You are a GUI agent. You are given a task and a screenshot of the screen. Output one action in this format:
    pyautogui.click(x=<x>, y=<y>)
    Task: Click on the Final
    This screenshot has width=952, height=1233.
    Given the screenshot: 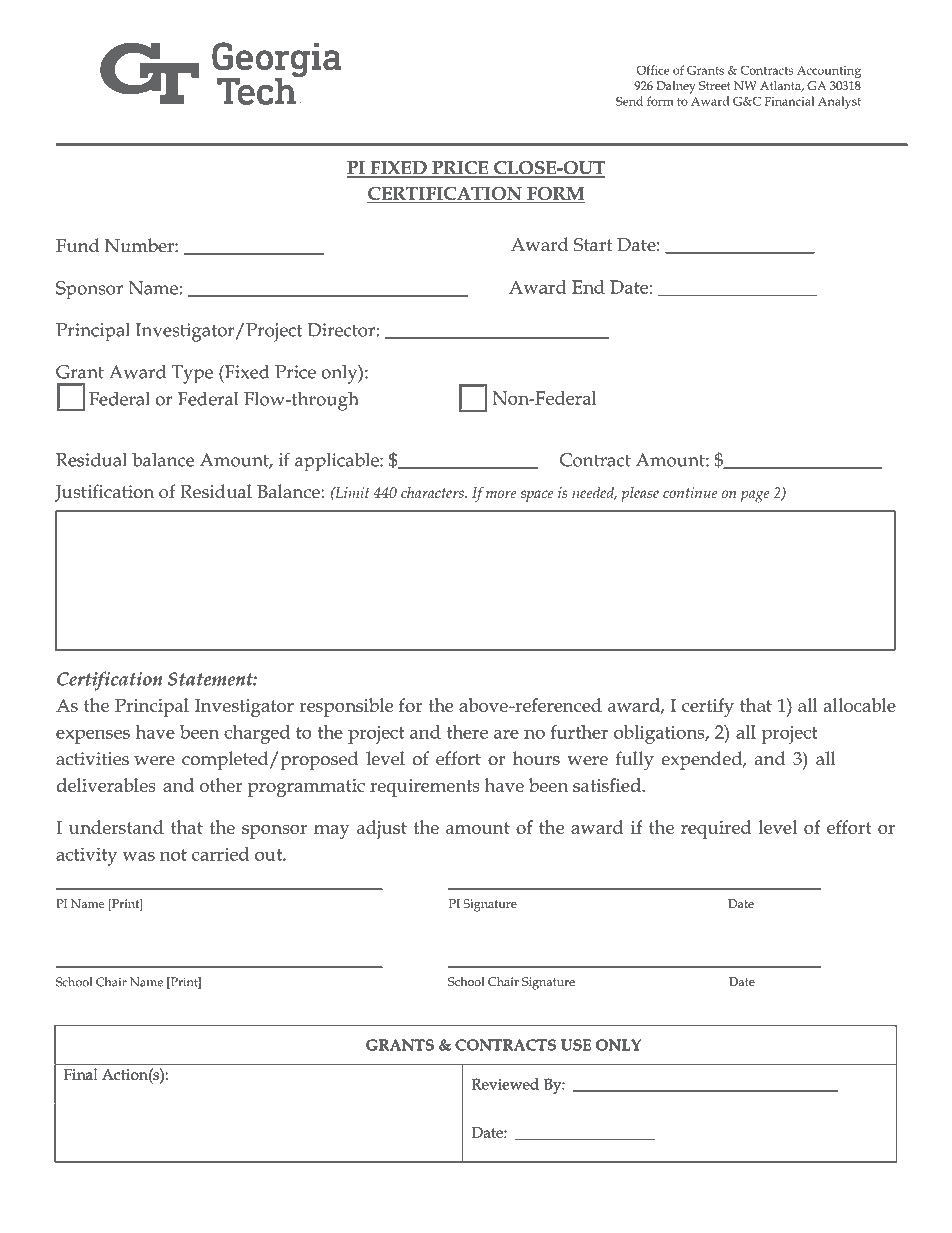 What is the action you would take?
    pyautogui.click(x=80, y=1074)
